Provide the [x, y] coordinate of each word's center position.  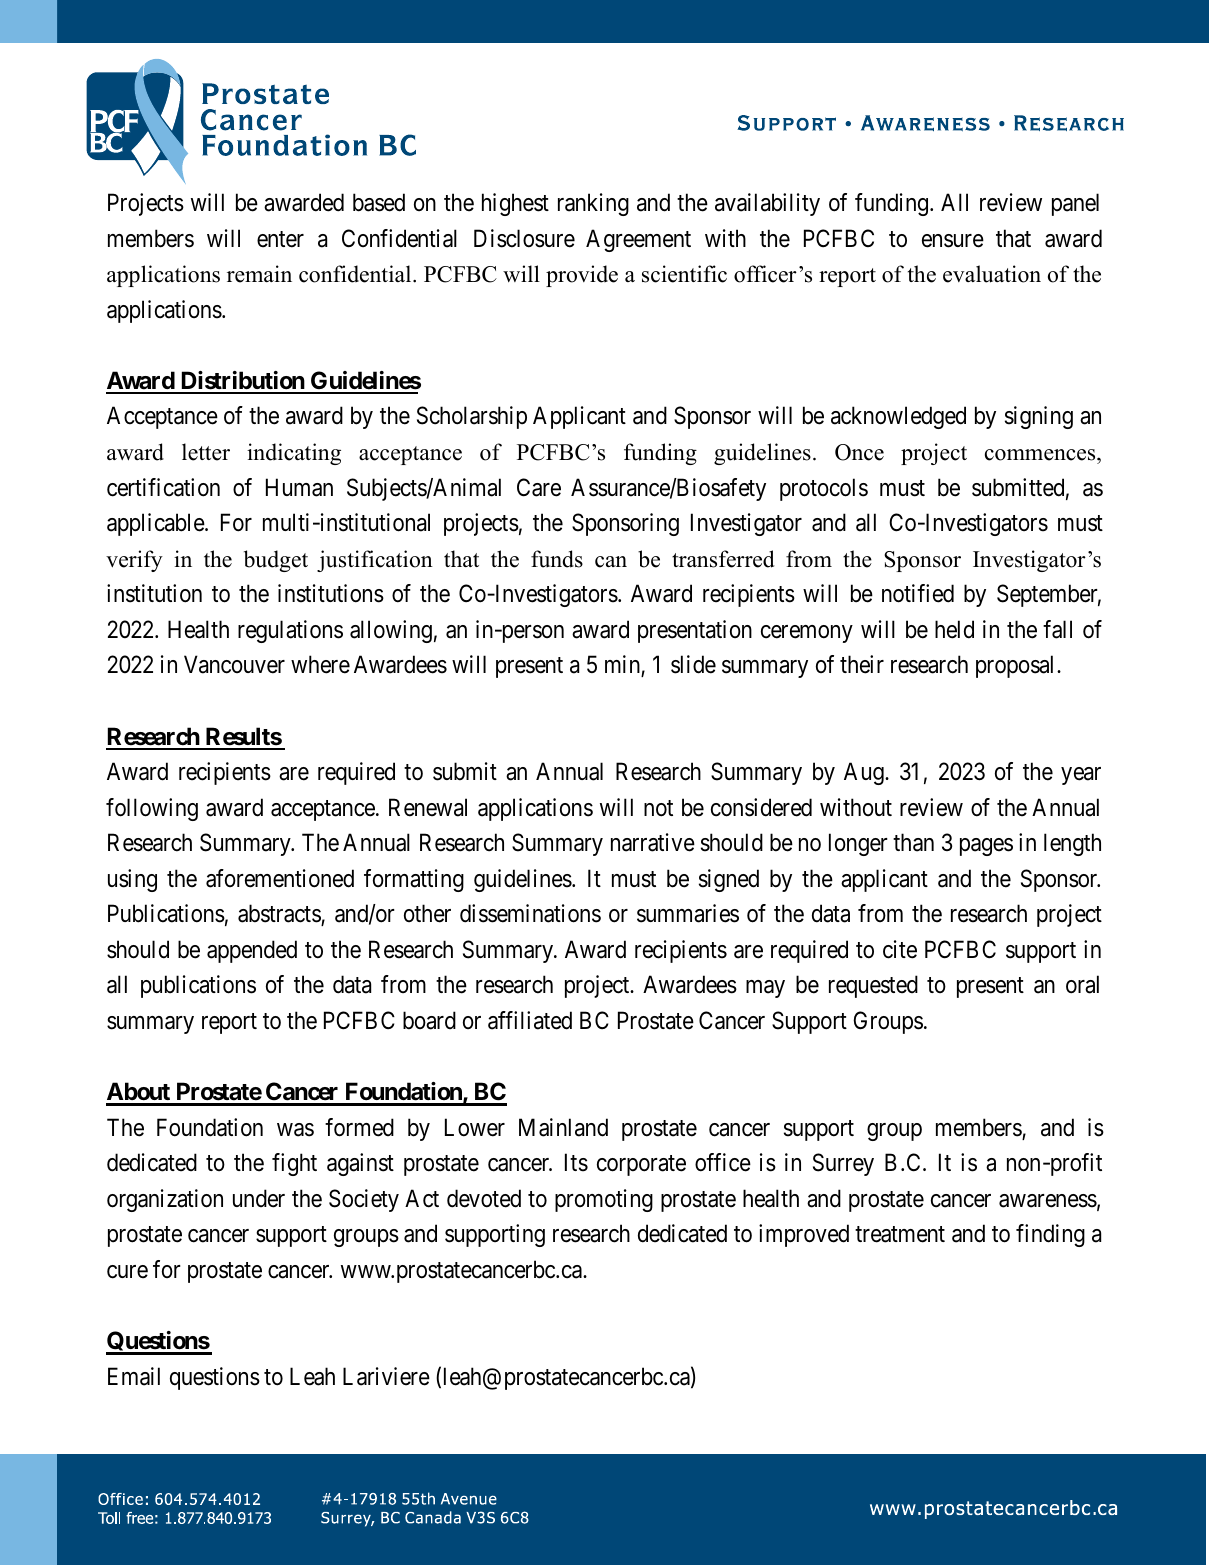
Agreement [638, 240]
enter [280, 239]
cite [900, 949]
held [954, 629]
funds [557, 559]
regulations [290, 631]
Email [134, 1376]
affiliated [530, 1020]
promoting [604, 1200]
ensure [953, 241]
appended [252, 951]
